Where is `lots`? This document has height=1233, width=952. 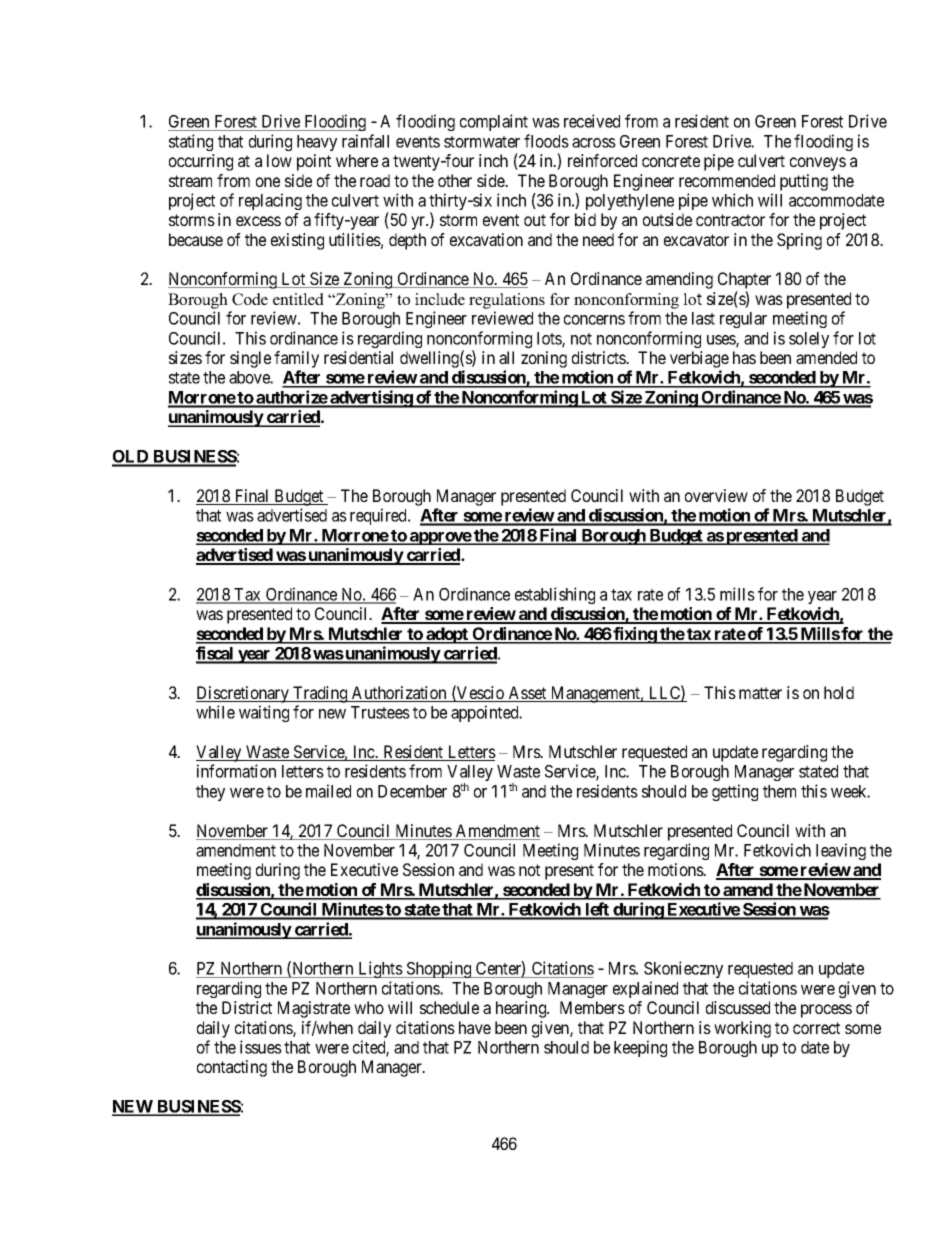 lots is located at coordinates (550, 339).
